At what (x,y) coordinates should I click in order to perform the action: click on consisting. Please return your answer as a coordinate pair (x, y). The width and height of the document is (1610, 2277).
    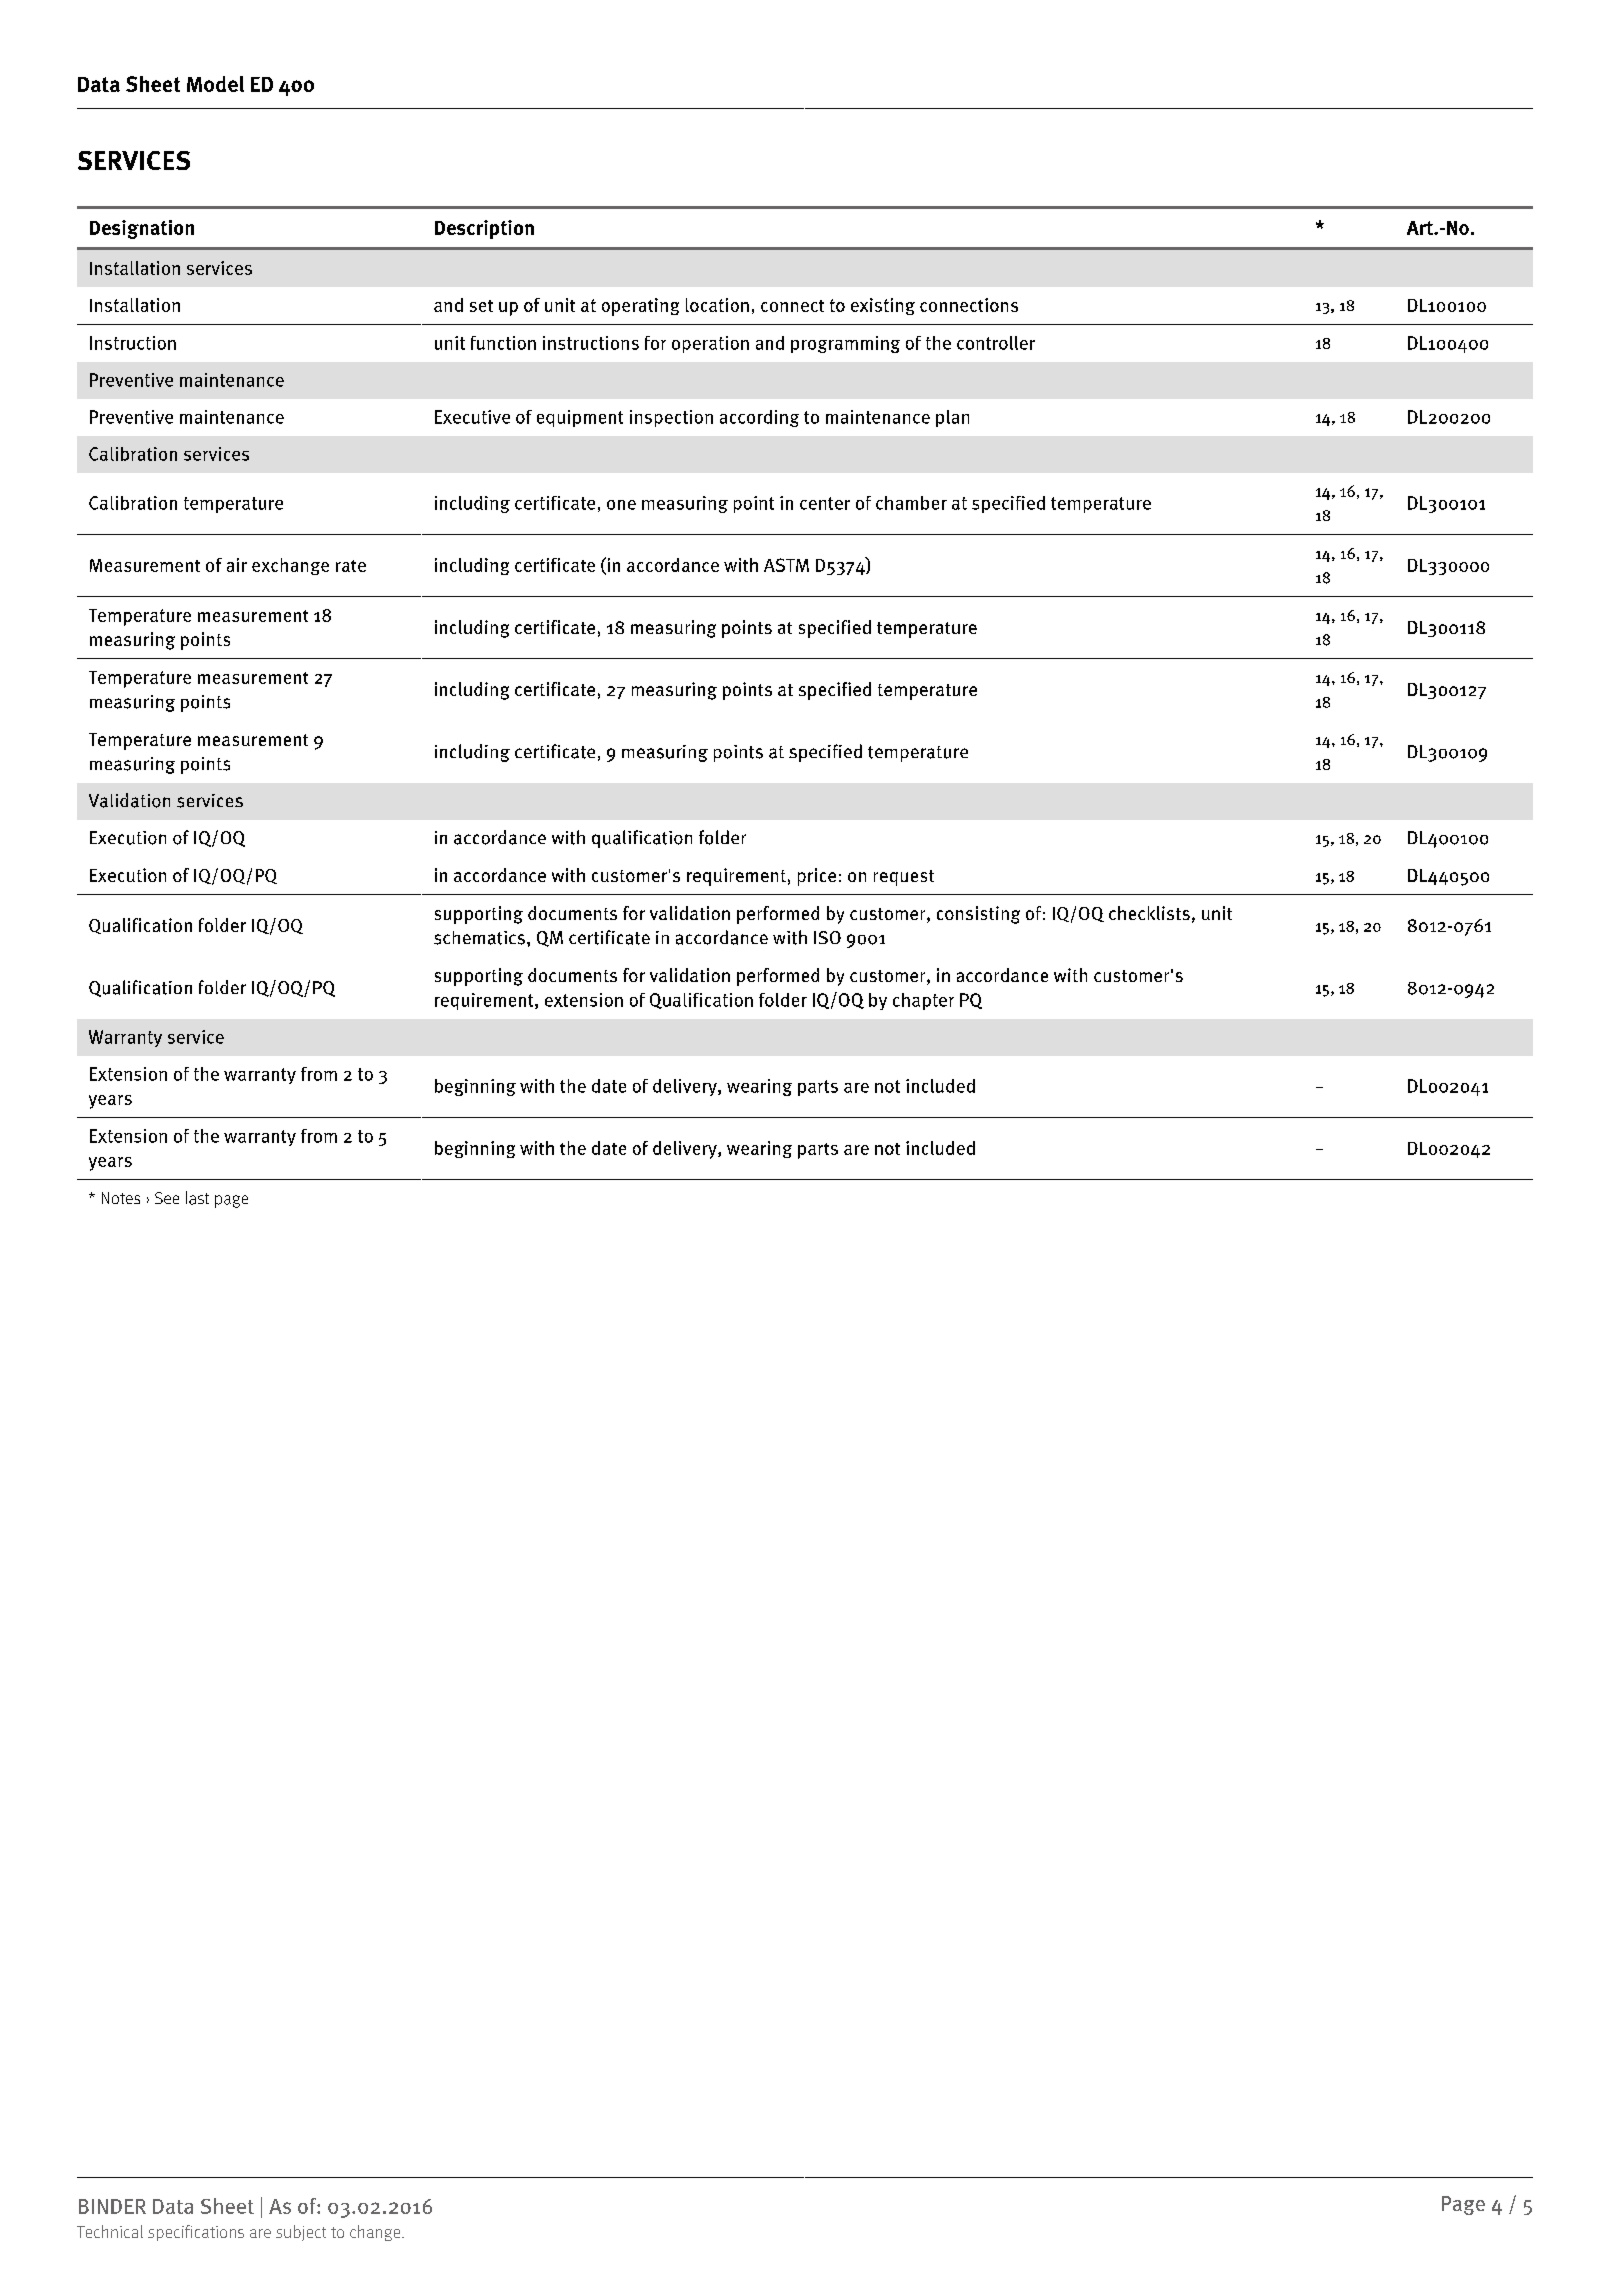
    Looking at the image, I should click on (978, 915).
